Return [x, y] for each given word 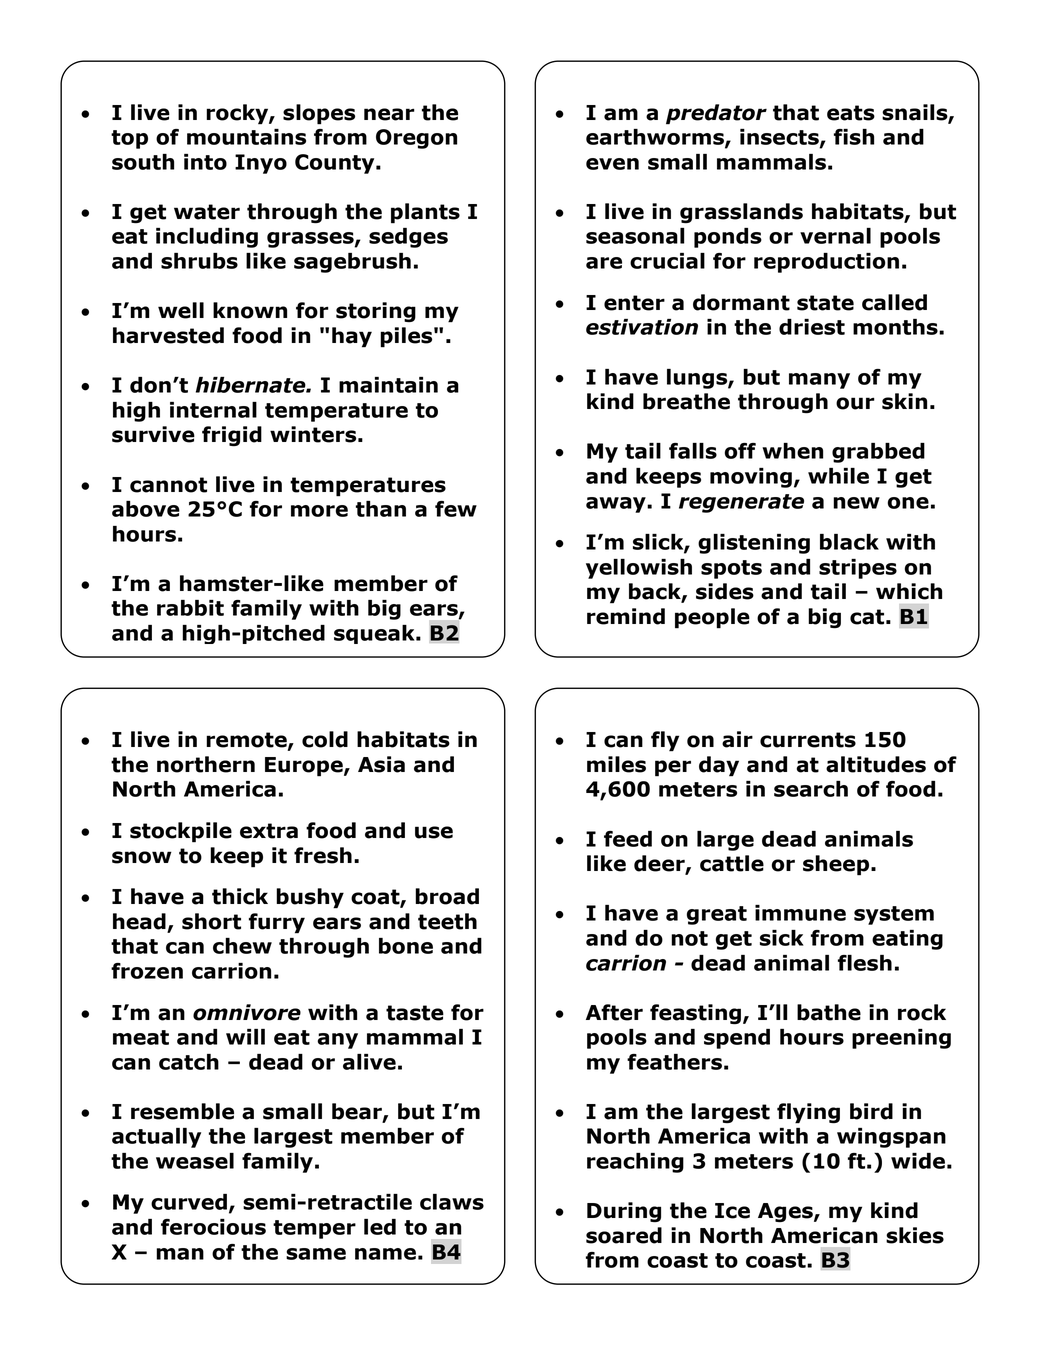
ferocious [213, 1227]
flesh [865, 963]
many [819, 381]
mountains [246, 137]
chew [242, 946]
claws [452, 1202]
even [612, 164]
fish [854, 137]
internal [213, 410]
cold [325, 739]
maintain [388, 385]
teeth [447, 921]
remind [626, 616]
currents [808, 740]
